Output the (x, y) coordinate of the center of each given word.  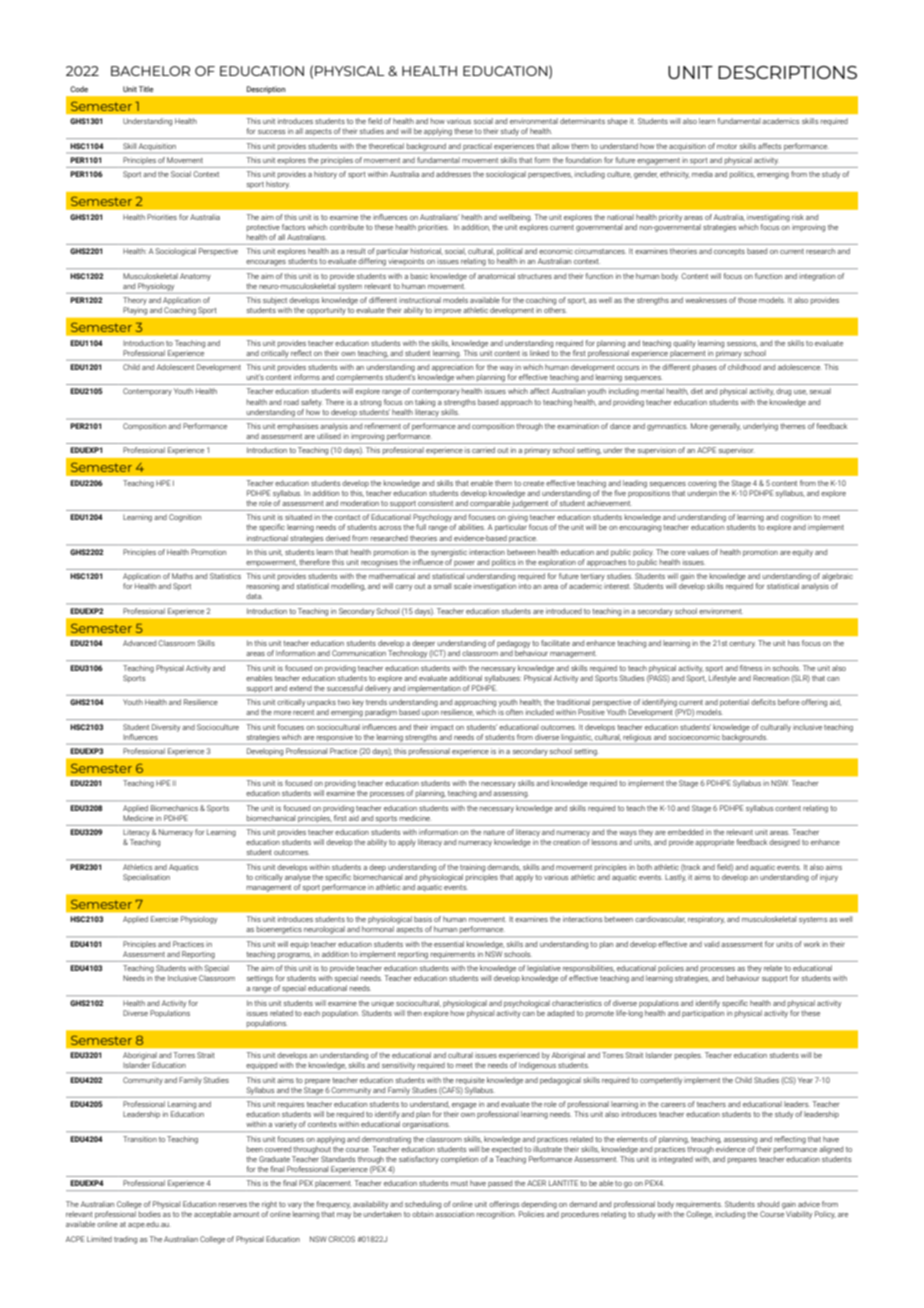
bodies (150, 1214)
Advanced (139, 643)
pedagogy (513, 644)
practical (477, 147)
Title (146, 89)
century (742, 644)
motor (727, 146)
